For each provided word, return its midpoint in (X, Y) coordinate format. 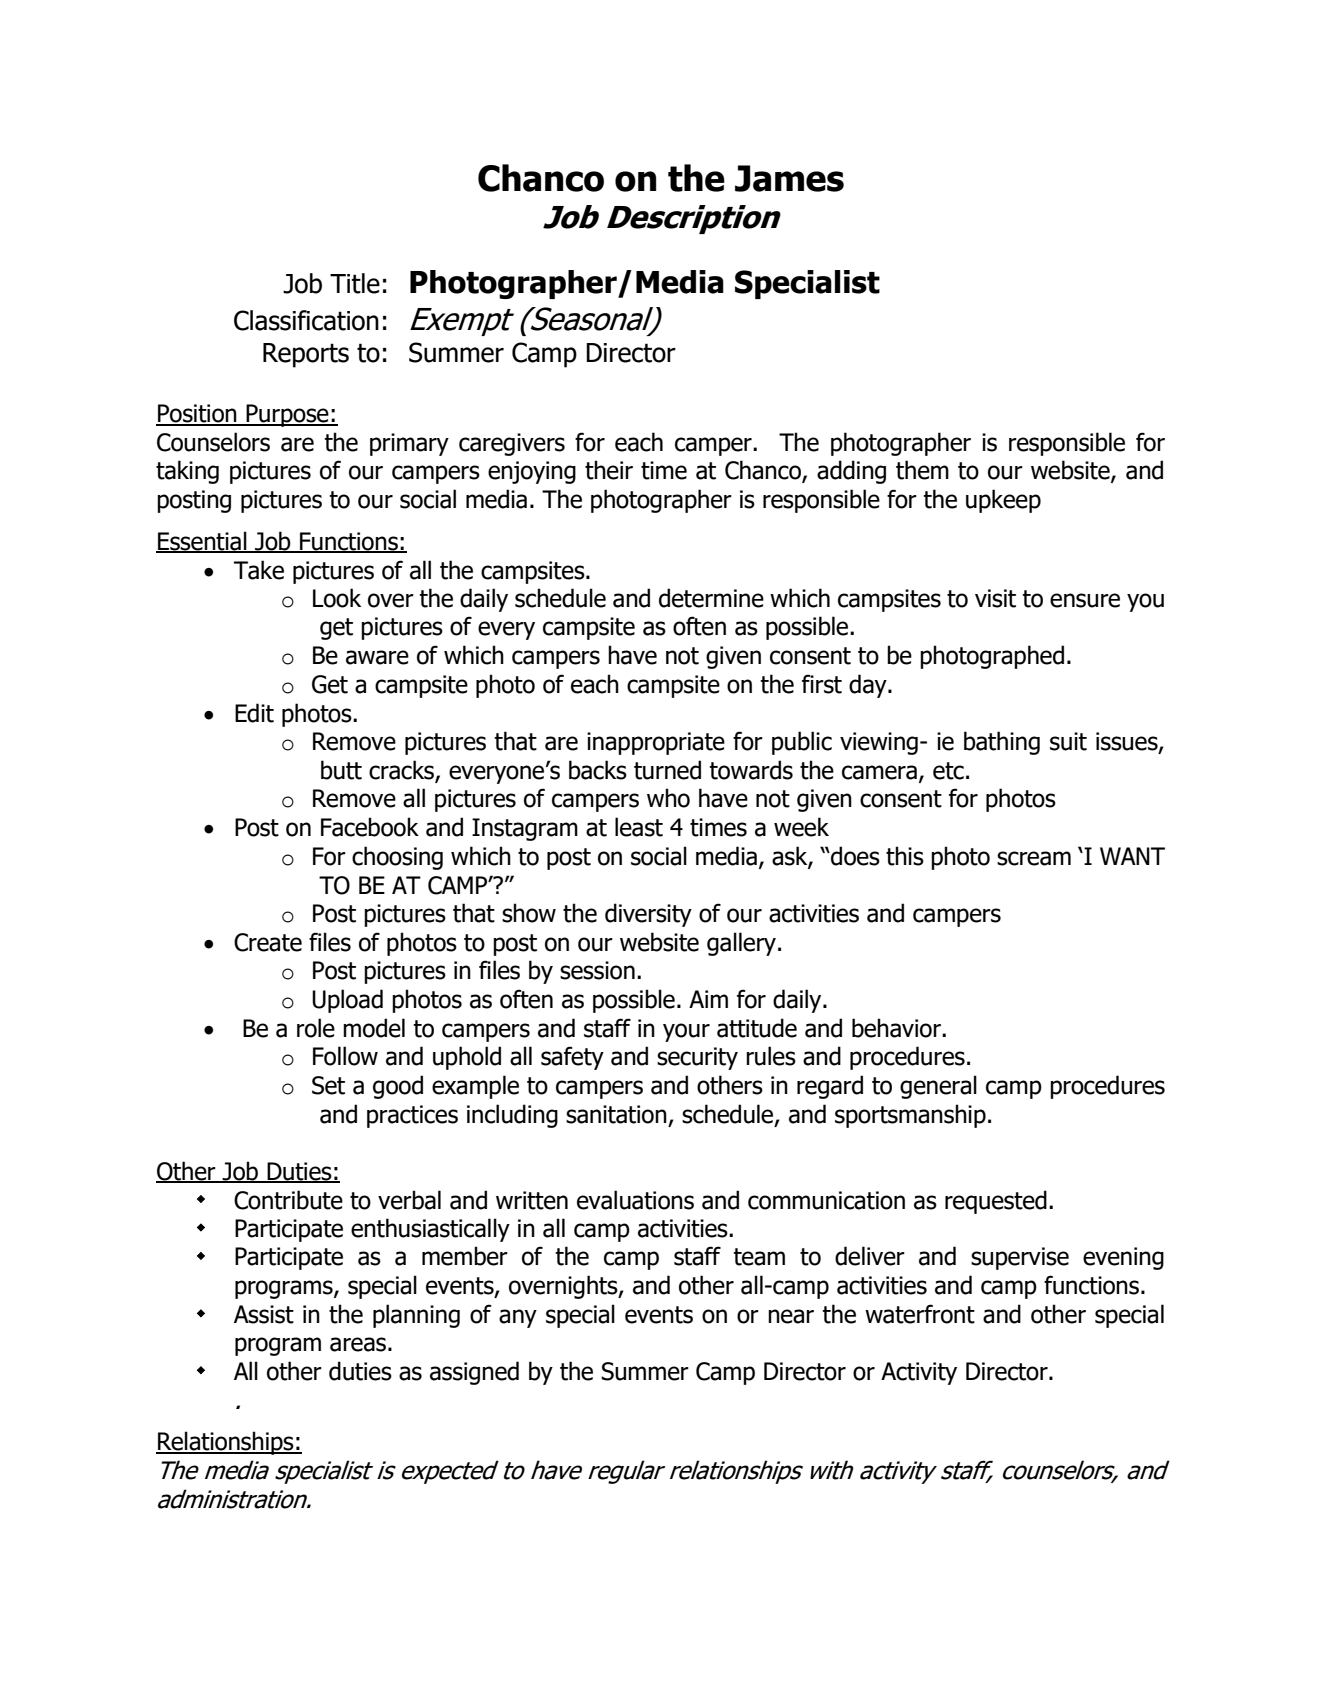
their (609, 470)
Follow (345, 1056)
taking (187, 472)
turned (667, 770)
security (697, 1058)
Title (355, 283)
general (938, 1087)
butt (341, 770)
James (789, 178)
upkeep (1003, 501)
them (922, 470)
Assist (264, 1314)
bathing (1002, 743)
